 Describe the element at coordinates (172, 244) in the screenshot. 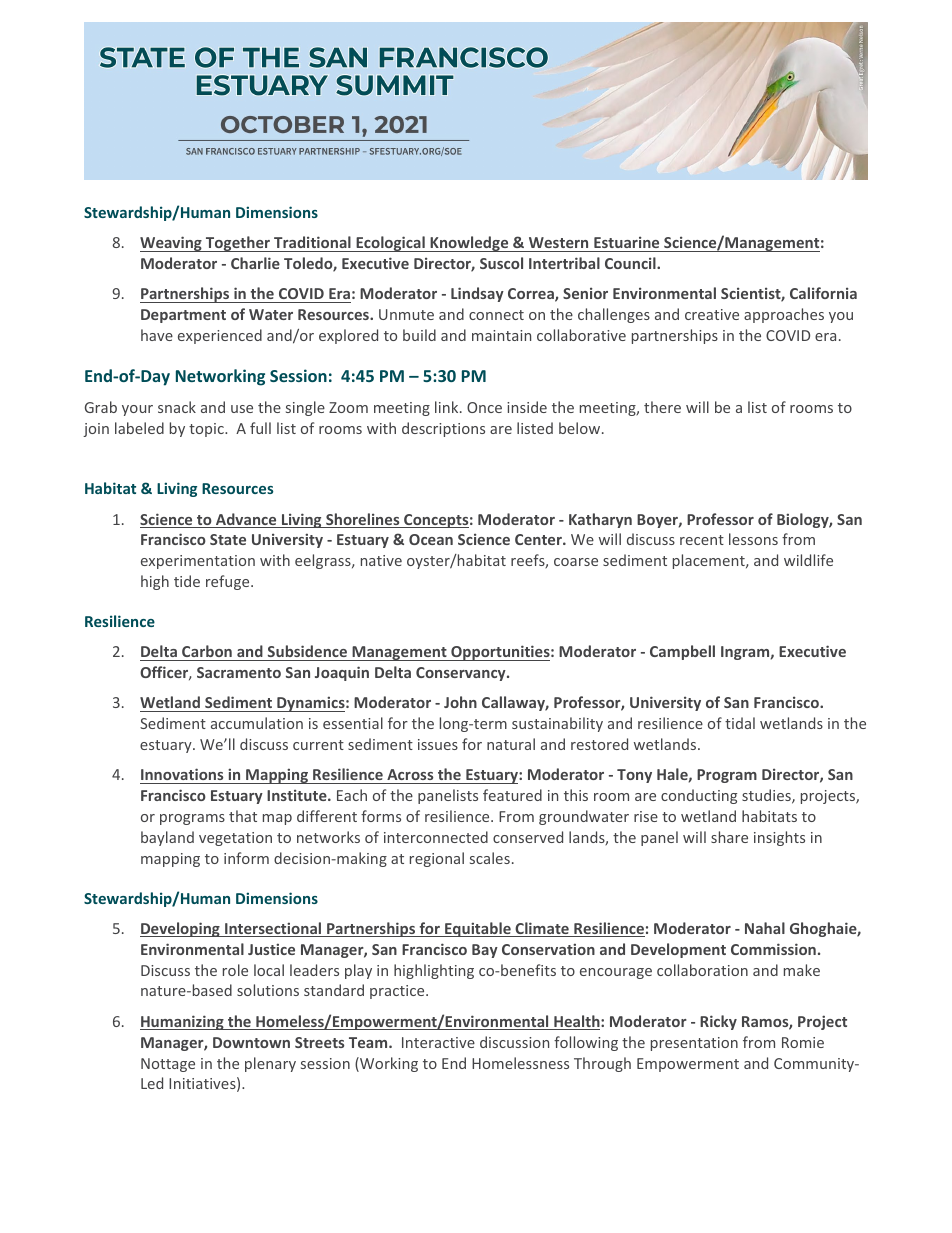

I see `Weaving` at that location.
